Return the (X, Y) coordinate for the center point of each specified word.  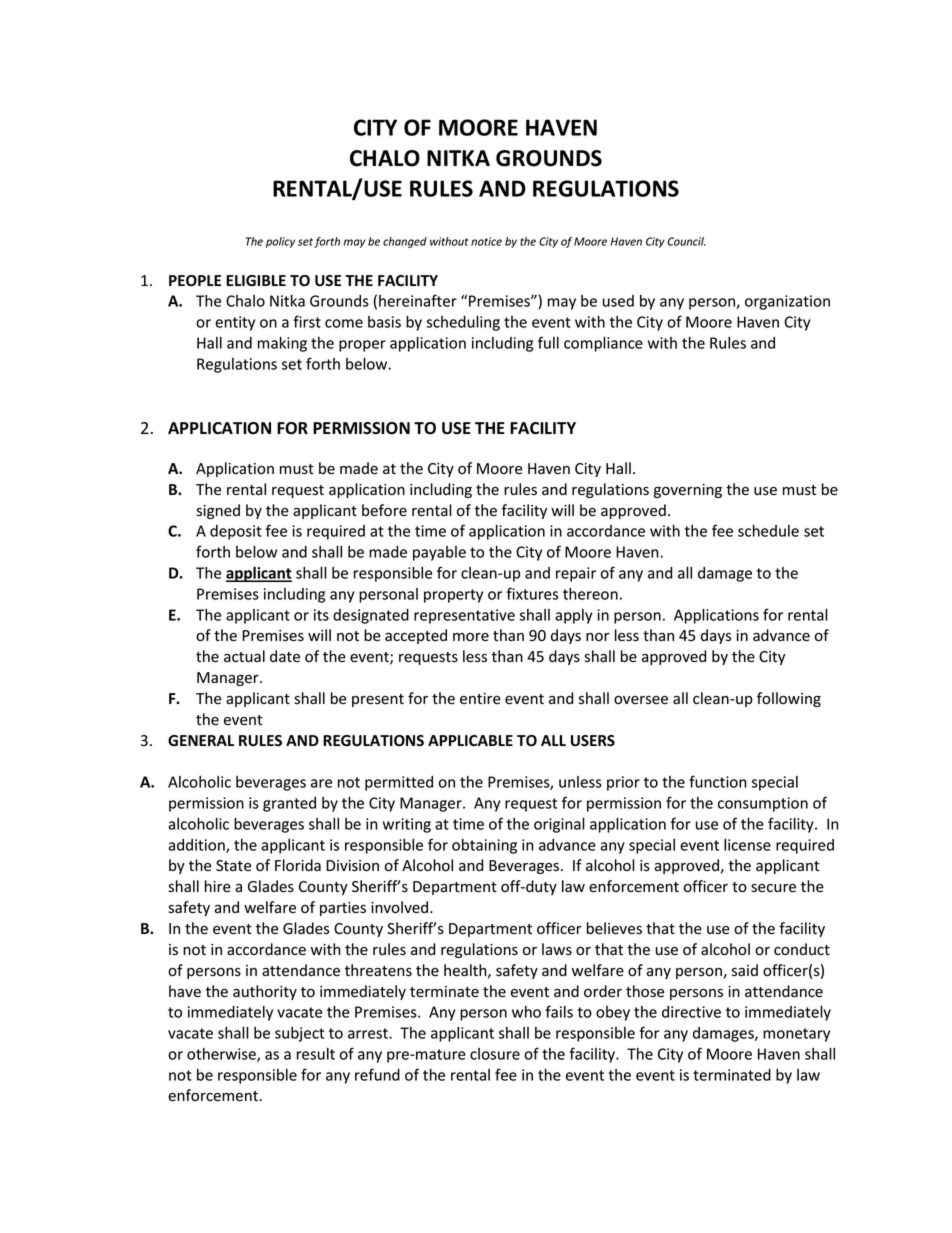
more (471, 637)
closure (495, 1054)
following (789, 699)
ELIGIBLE (256, 280)
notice (486, 241)
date (285, 656)
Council (686, 241)
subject (299, 1034)
